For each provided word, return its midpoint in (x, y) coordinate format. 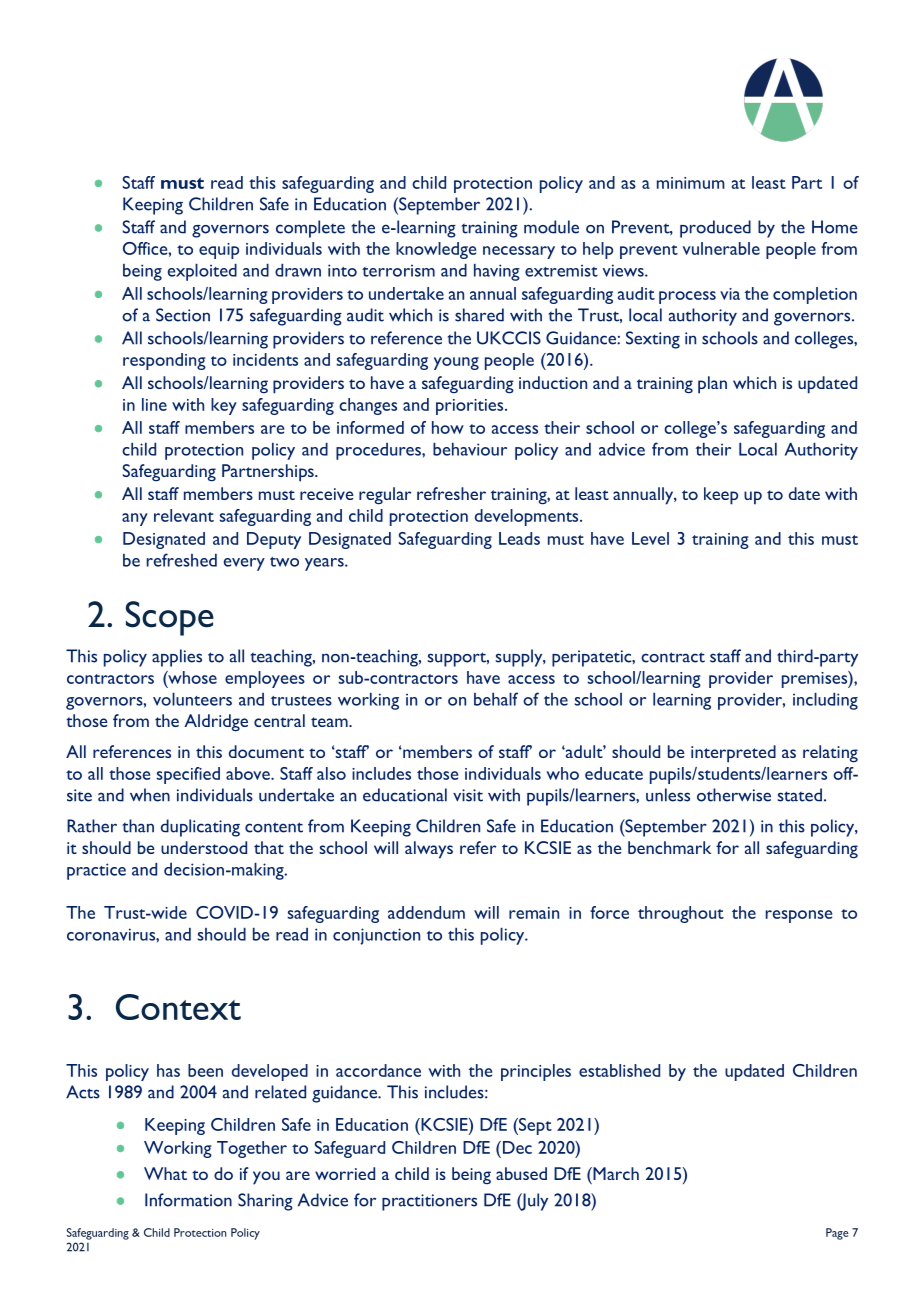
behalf (496, 699)
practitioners (429, 1202)
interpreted (733, 754)
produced (715, 229)
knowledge (436, 250)
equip (219, 251)
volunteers (192, 699)
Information (188, 1200)
